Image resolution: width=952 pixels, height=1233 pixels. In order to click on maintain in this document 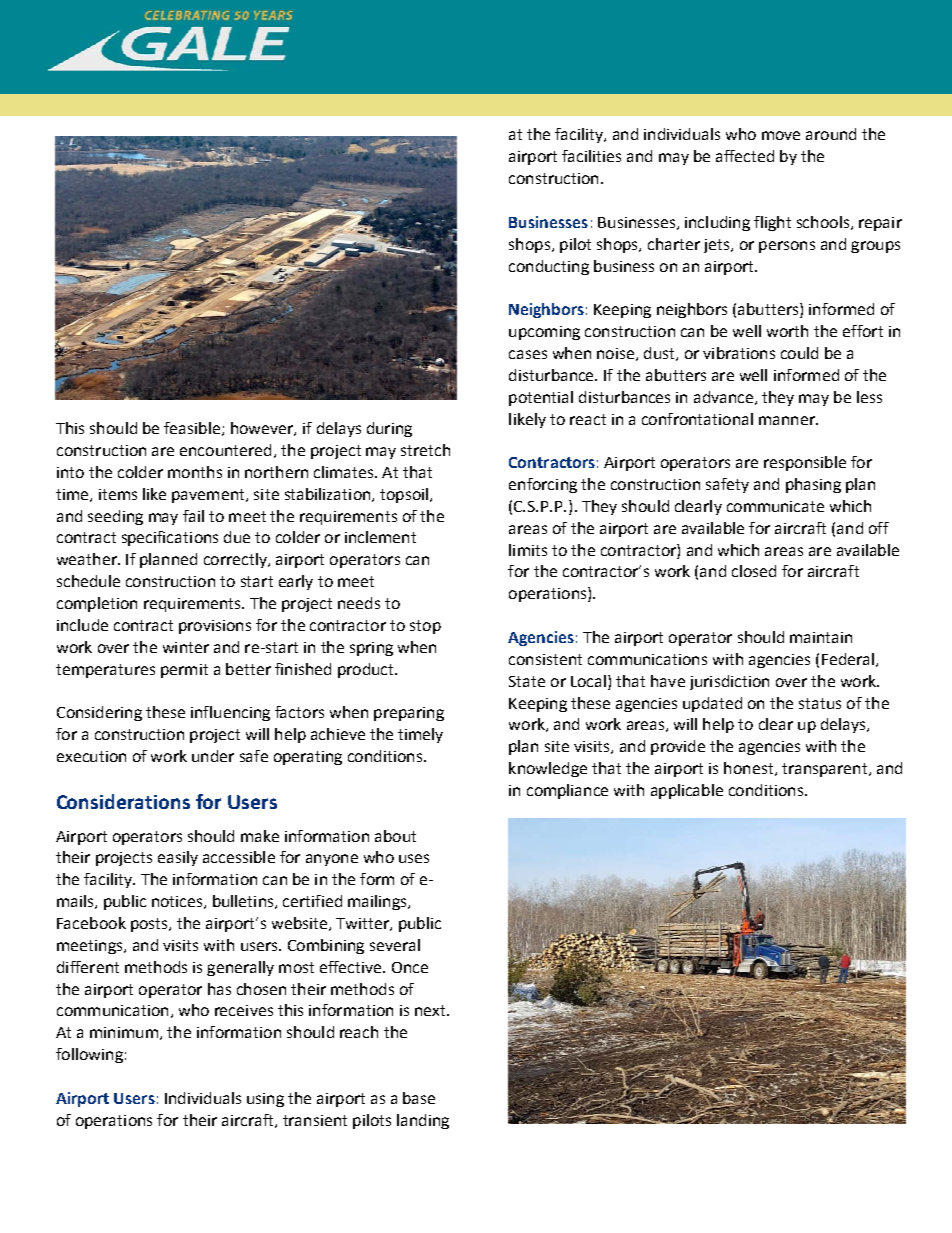, I will do `click(821, 637)`.
